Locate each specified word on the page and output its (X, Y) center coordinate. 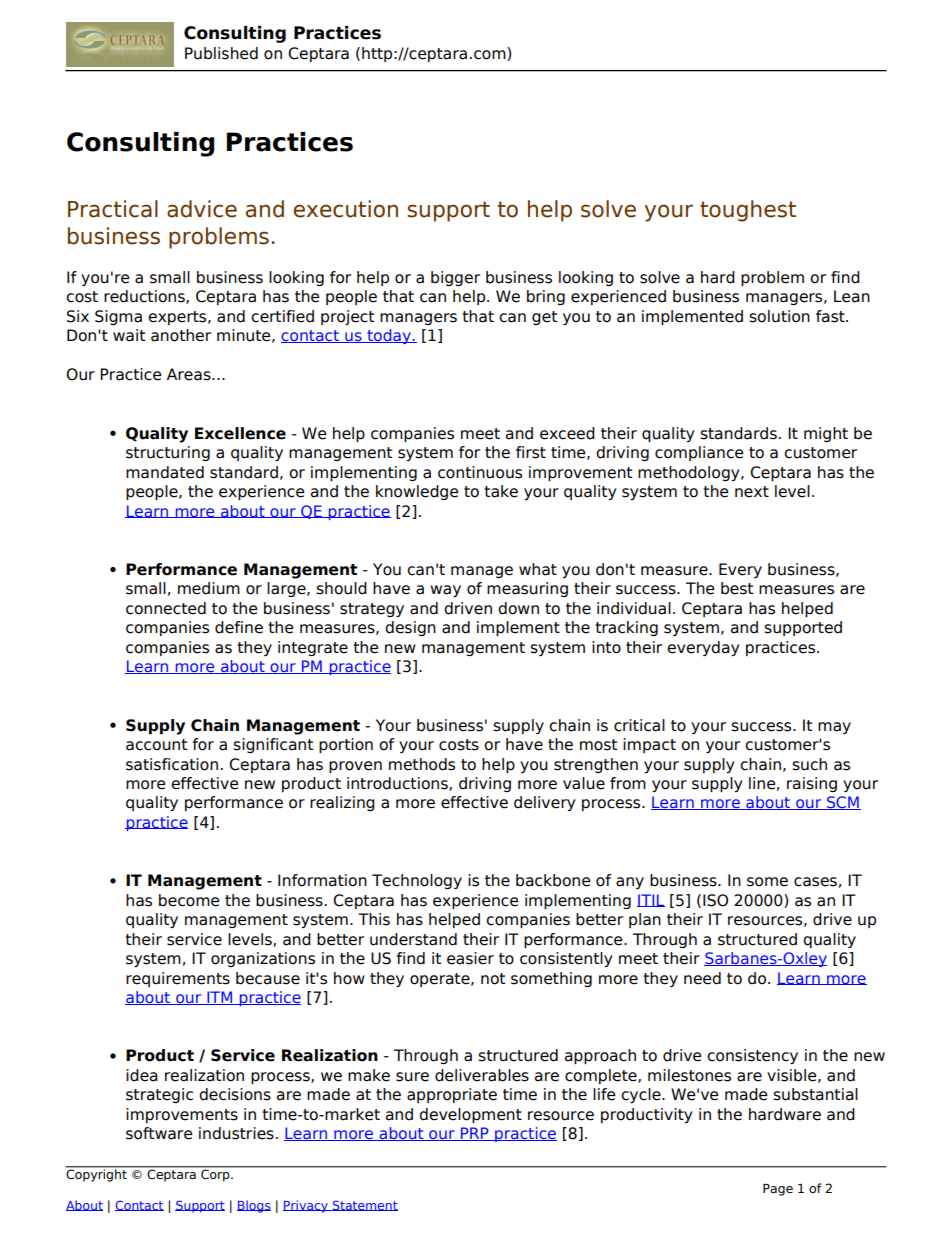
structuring (168, 453)
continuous (480, 472)
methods (422, 764)
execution (345, 209)
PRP (474, 1134)
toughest (748, 211)
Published (221, 53)
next (752, 492)
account (156, 745)
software (159, 1133)
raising (812, 784)
